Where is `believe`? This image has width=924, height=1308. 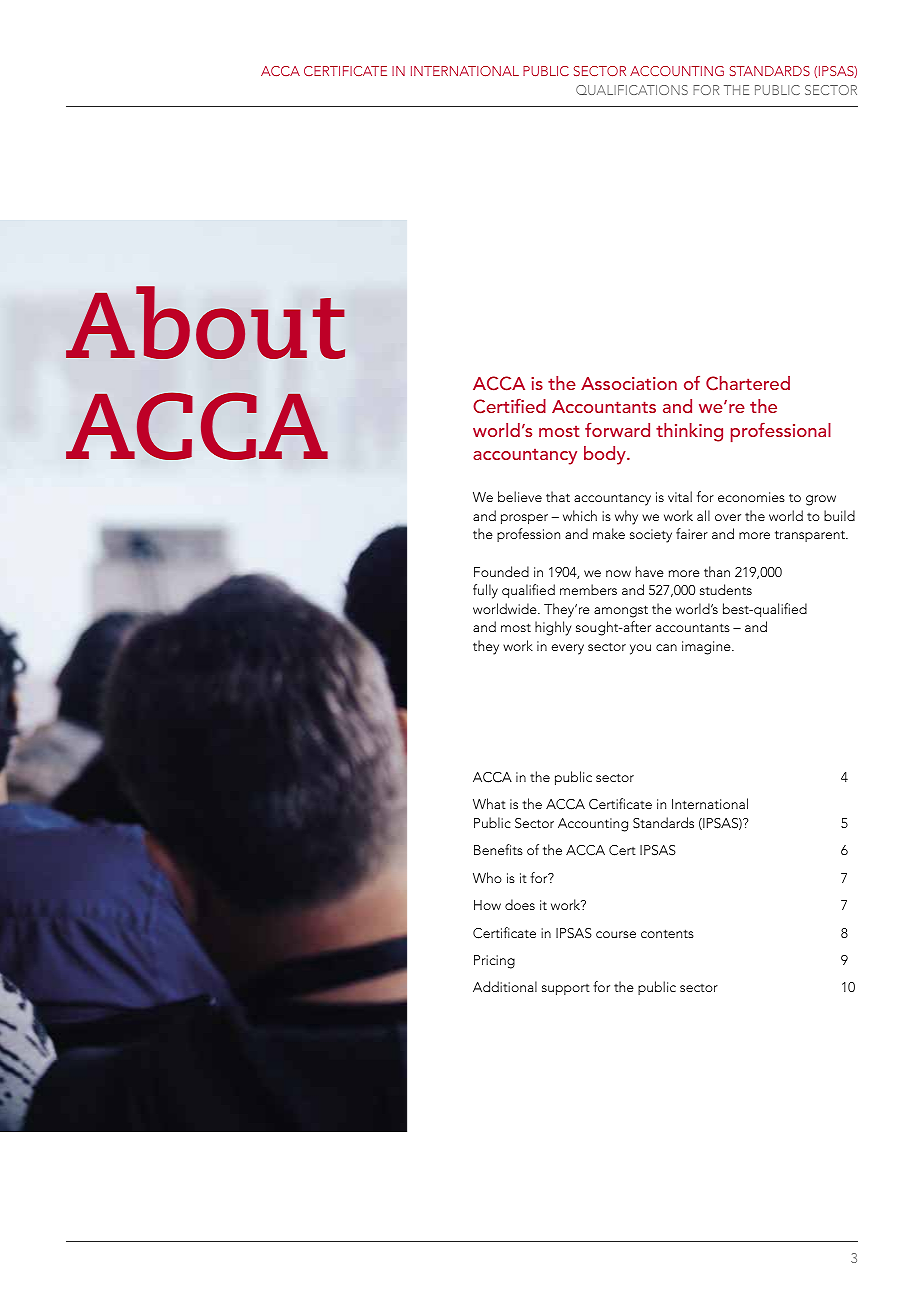
believe is located at coordinates (520, 496).
